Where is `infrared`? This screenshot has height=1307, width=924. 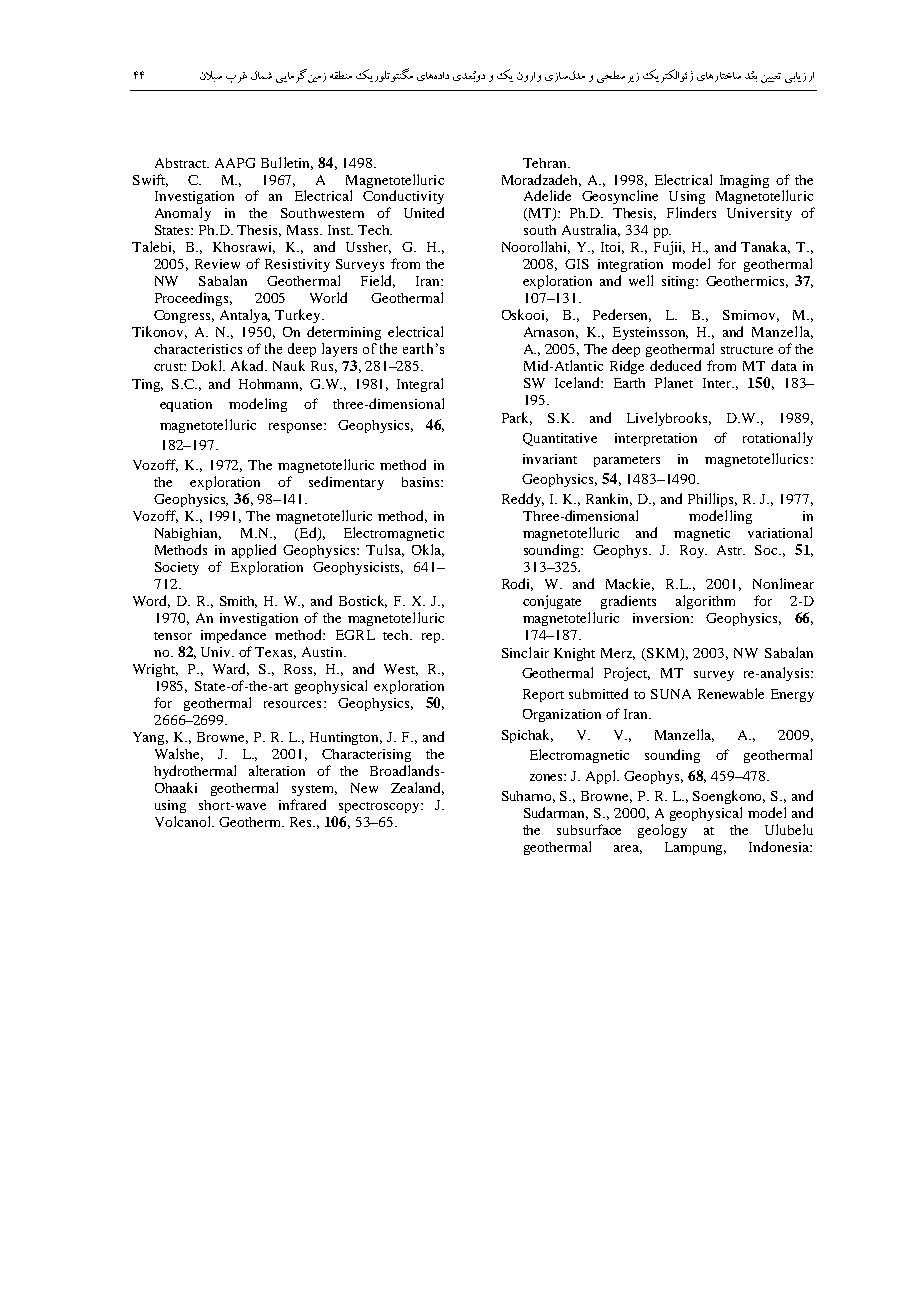 infrared is located at coordinates (302, 804).
